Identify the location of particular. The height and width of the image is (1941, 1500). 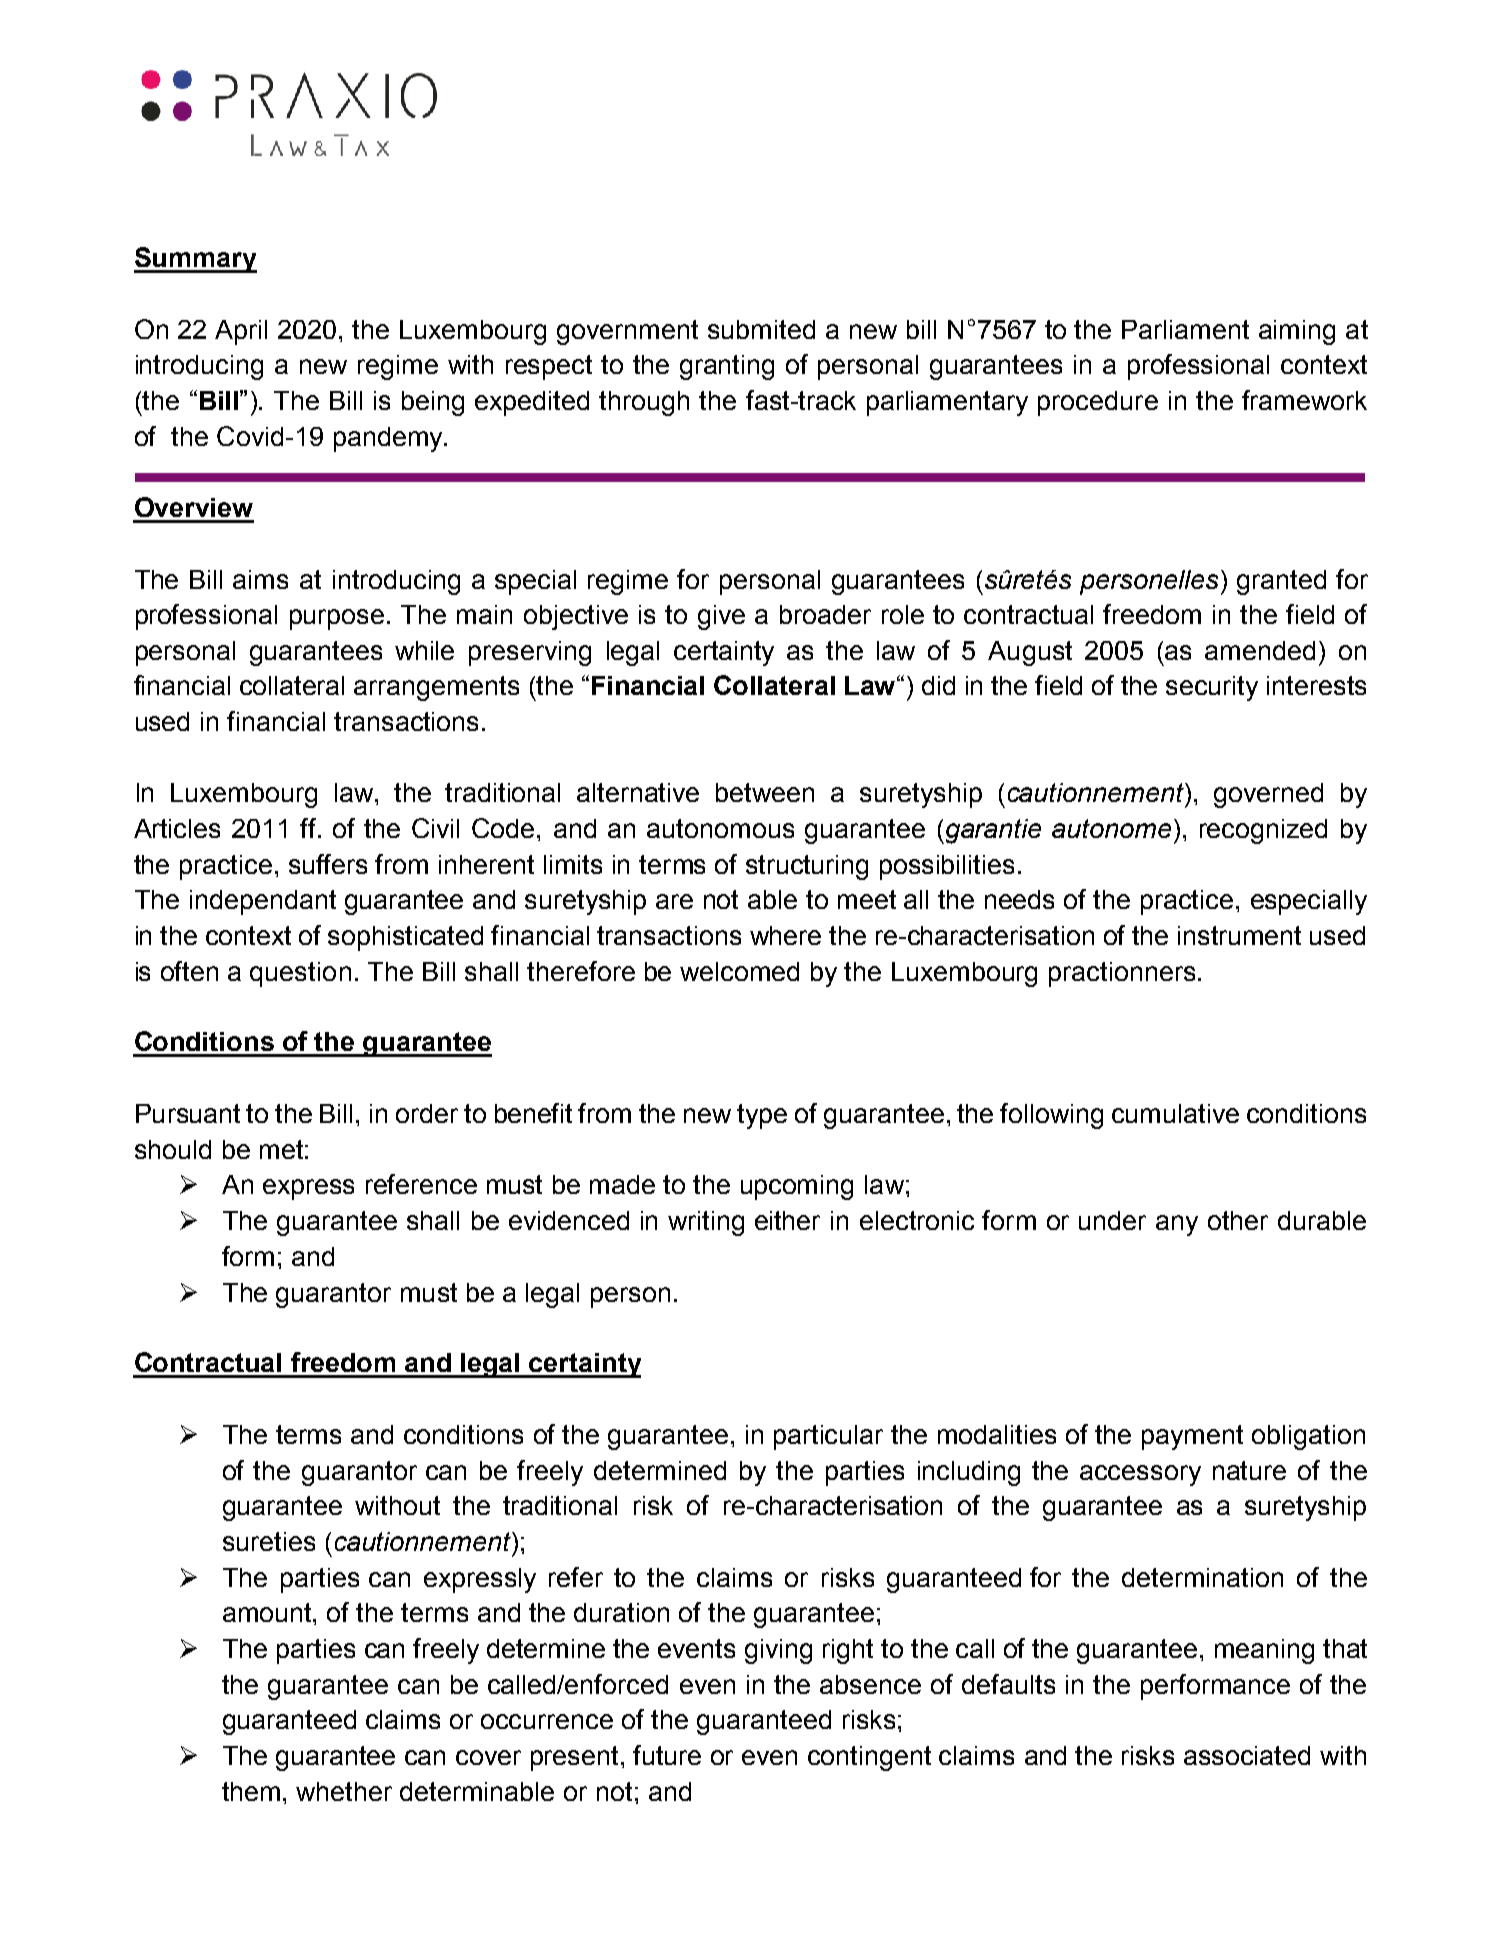
(828, 1437).
